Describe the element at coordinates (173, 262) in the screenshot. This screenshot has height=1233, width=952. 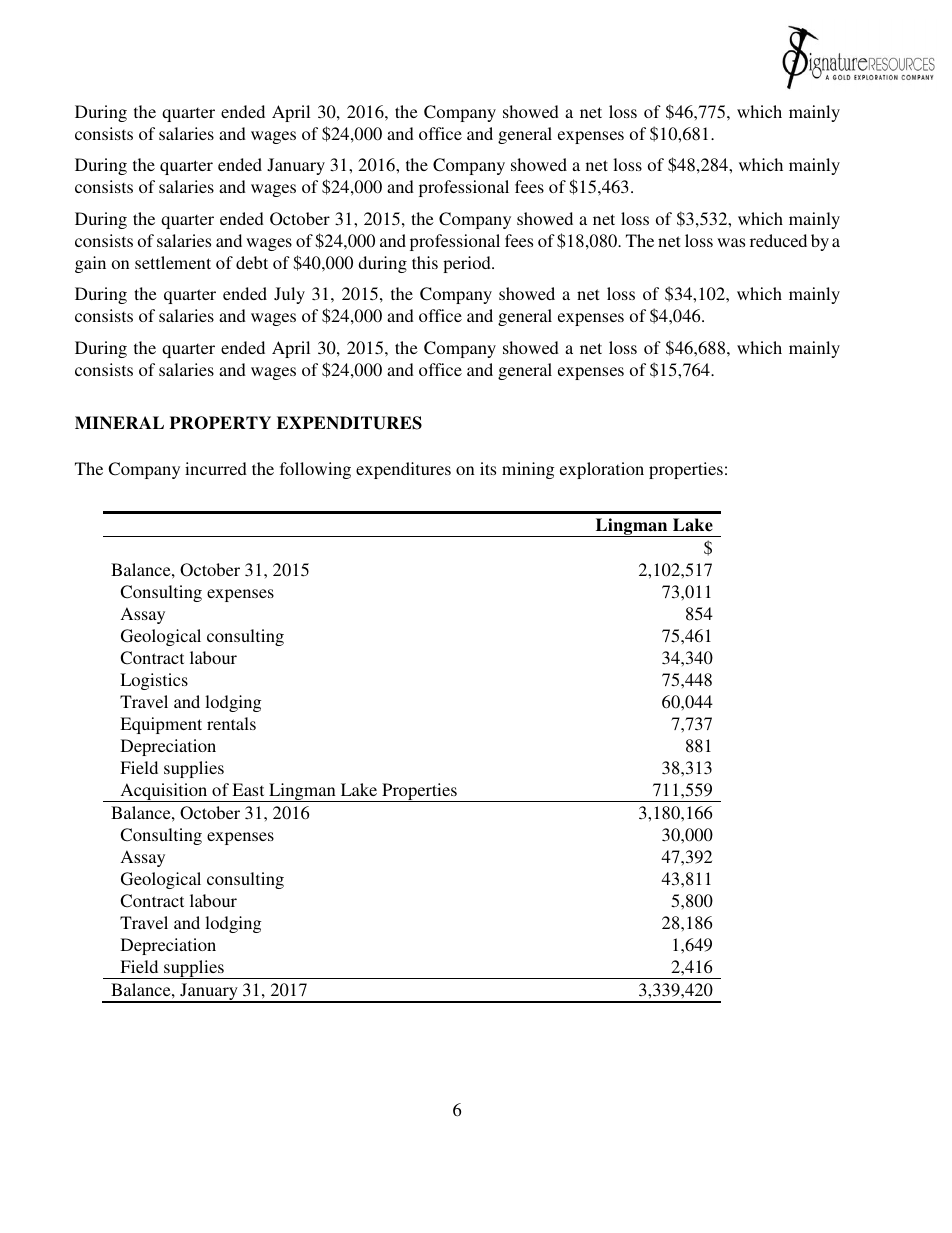
I see `settlement` at that location.
